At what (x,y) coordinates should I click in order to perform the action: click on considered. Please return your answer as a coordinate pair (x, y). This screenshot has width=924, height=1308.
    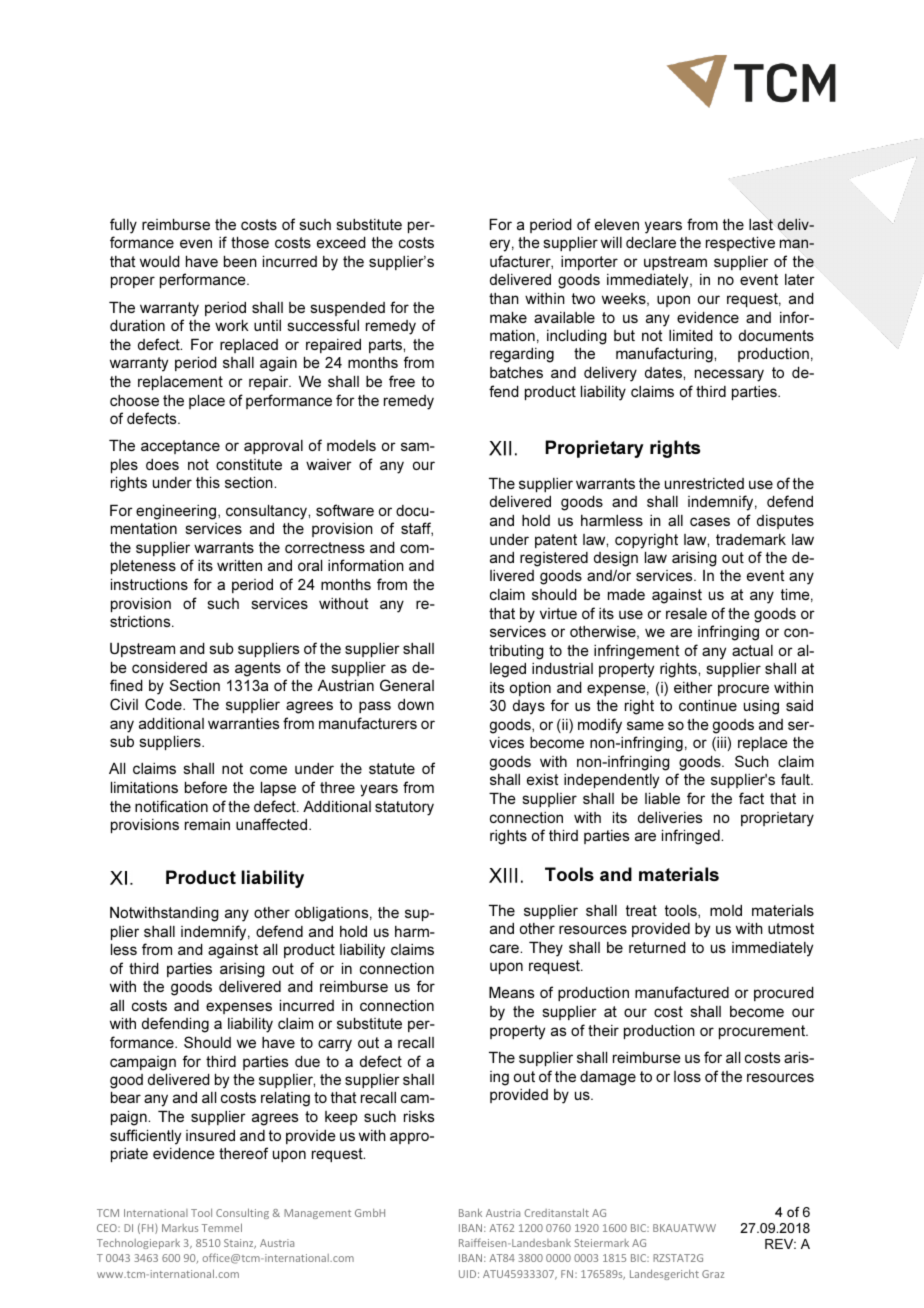
    Looking at the image, I should click on (169, 667).
